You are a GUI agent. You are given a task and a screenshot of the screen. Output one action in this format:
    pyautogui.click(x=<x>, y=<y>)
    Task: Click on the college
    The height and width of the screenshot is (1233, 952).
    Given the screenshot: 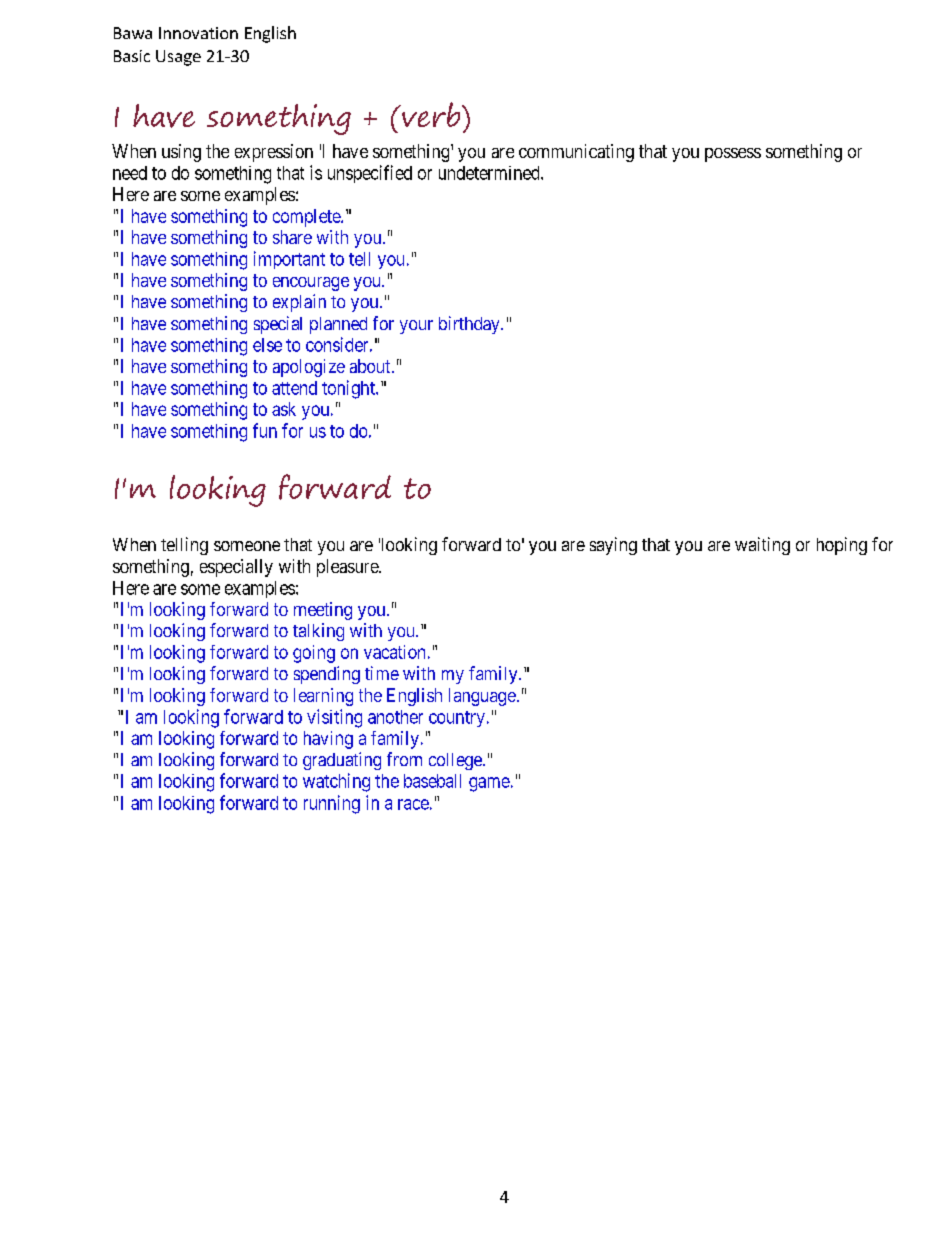 What is the action you would take?
    pyautogui.click(x=456, y=761)
